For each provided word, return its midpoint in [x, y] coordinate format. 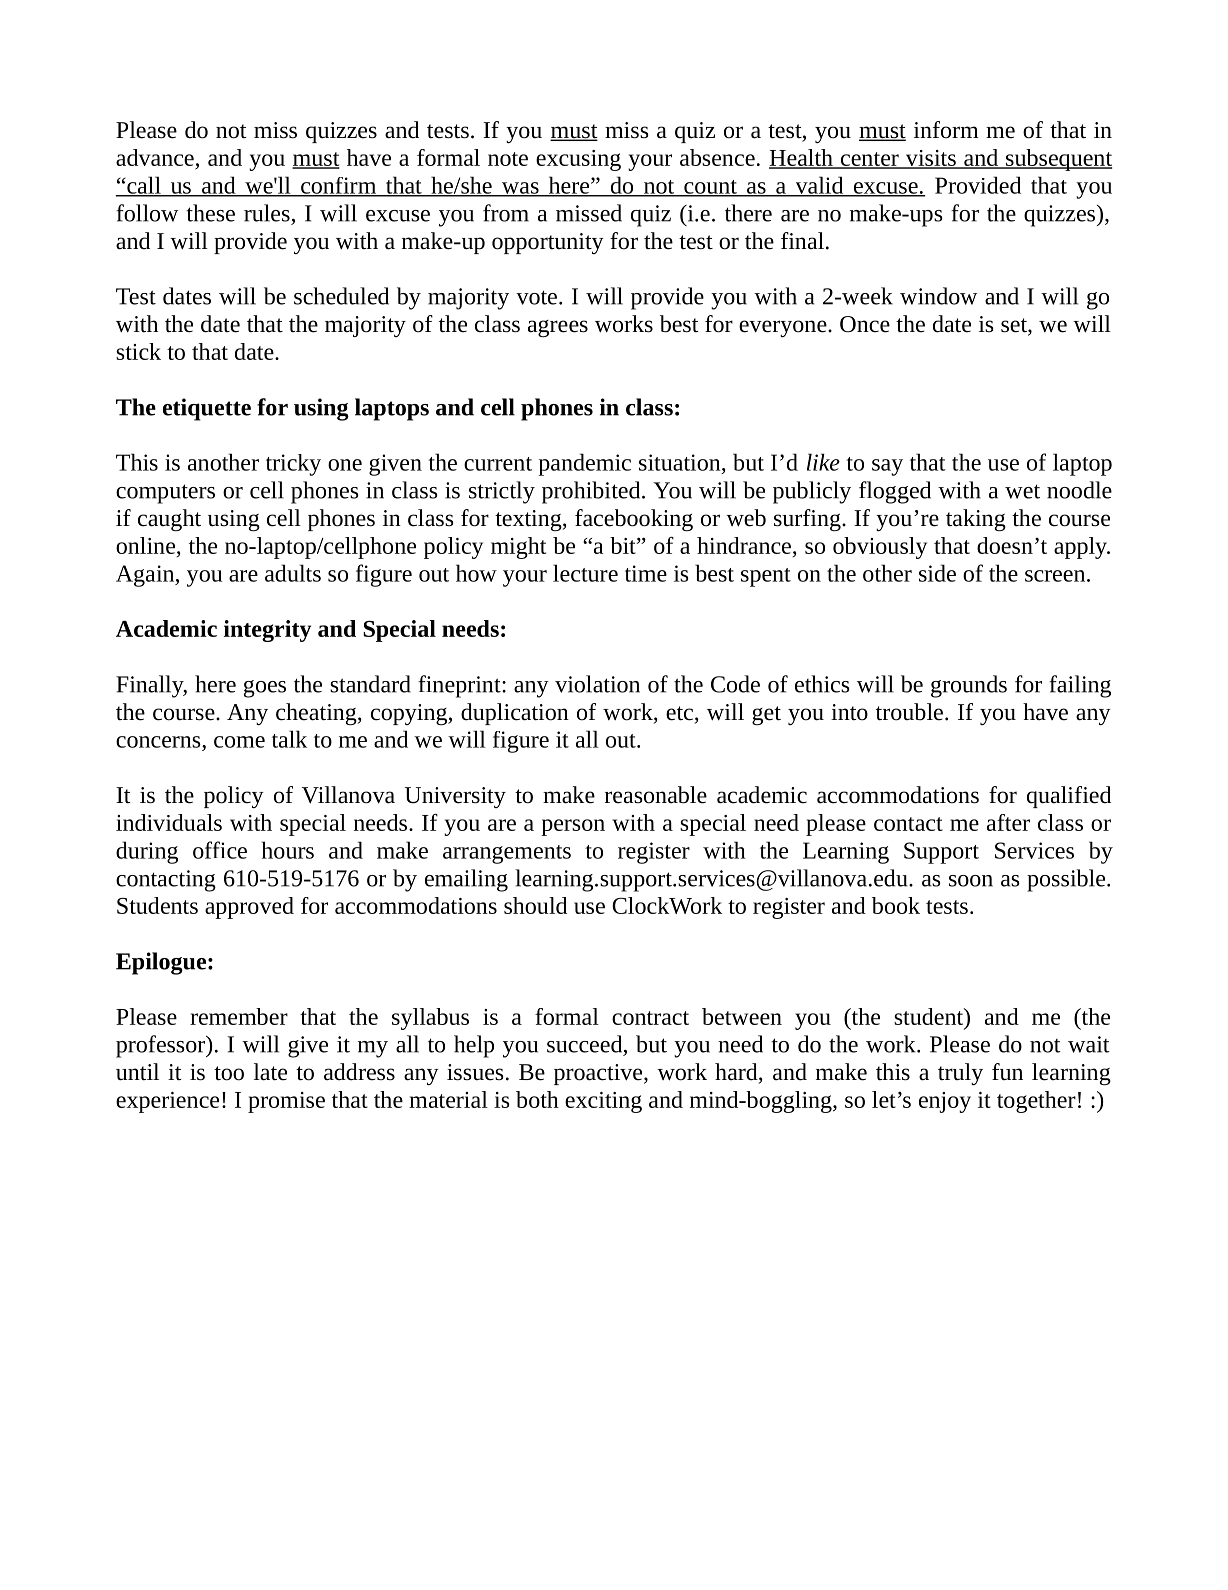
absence [717, 157]
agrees [558, 328]
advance [156, 159]
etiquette [207, 409]
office [220, 850]
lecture [585, 573]
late [270, 1072]
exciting [603, 1102]
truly [960, 1074]
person [573, 827]
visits [930, 159]
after [1008, 822]
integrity [267, 631]
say [887, 467]
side [937, 573]
